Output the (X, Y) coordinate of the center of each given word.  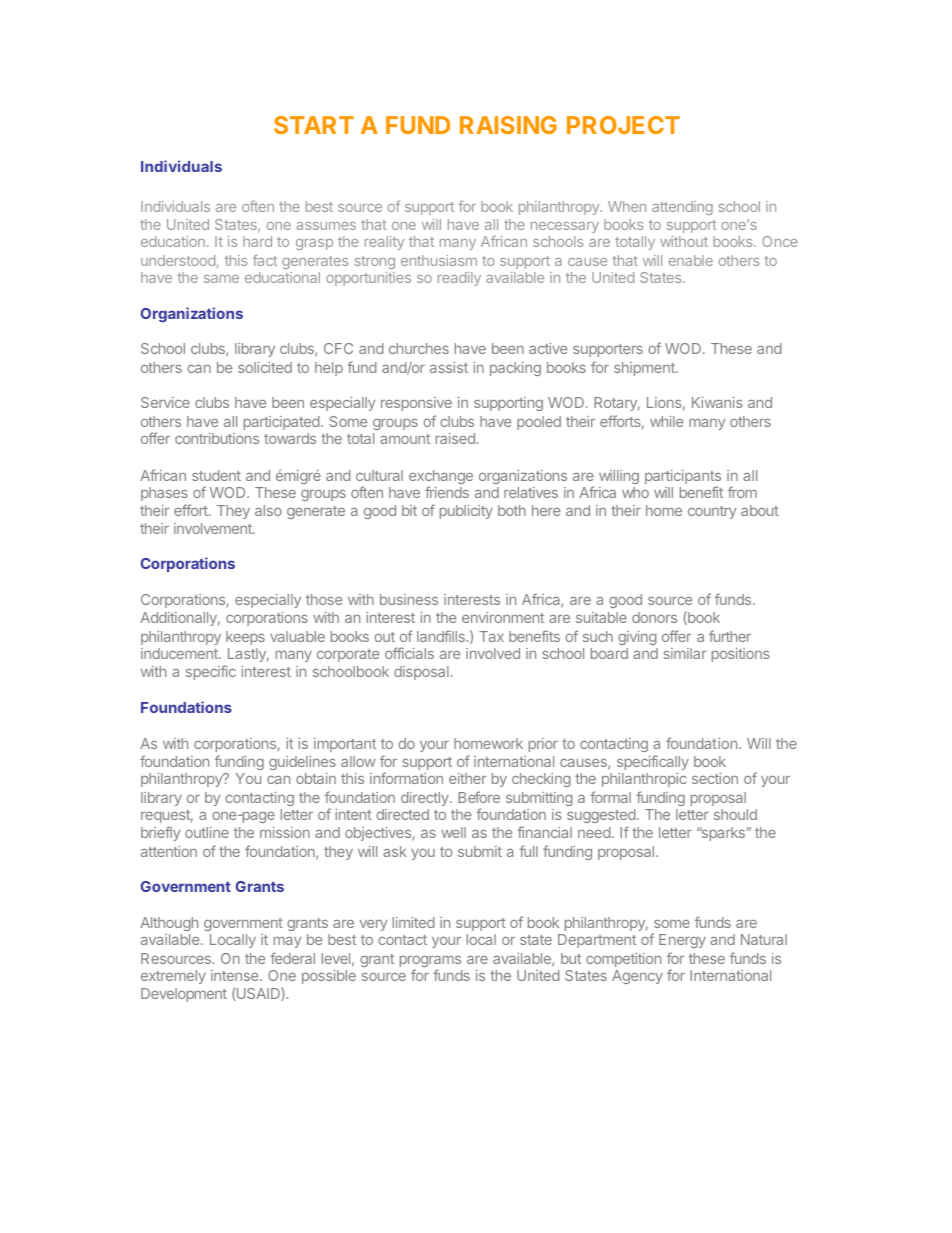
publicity (466, 512)
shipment (645, 369)
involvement (214, 528)
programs (430, 963)
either (467, 778)
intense (236, 975)
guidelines (302, 763)
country (712, 512)
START (314, 125)
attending (682, 208)
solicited (265, 367)
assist (449, 367)
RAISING (508, 125)
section (715, 778)
